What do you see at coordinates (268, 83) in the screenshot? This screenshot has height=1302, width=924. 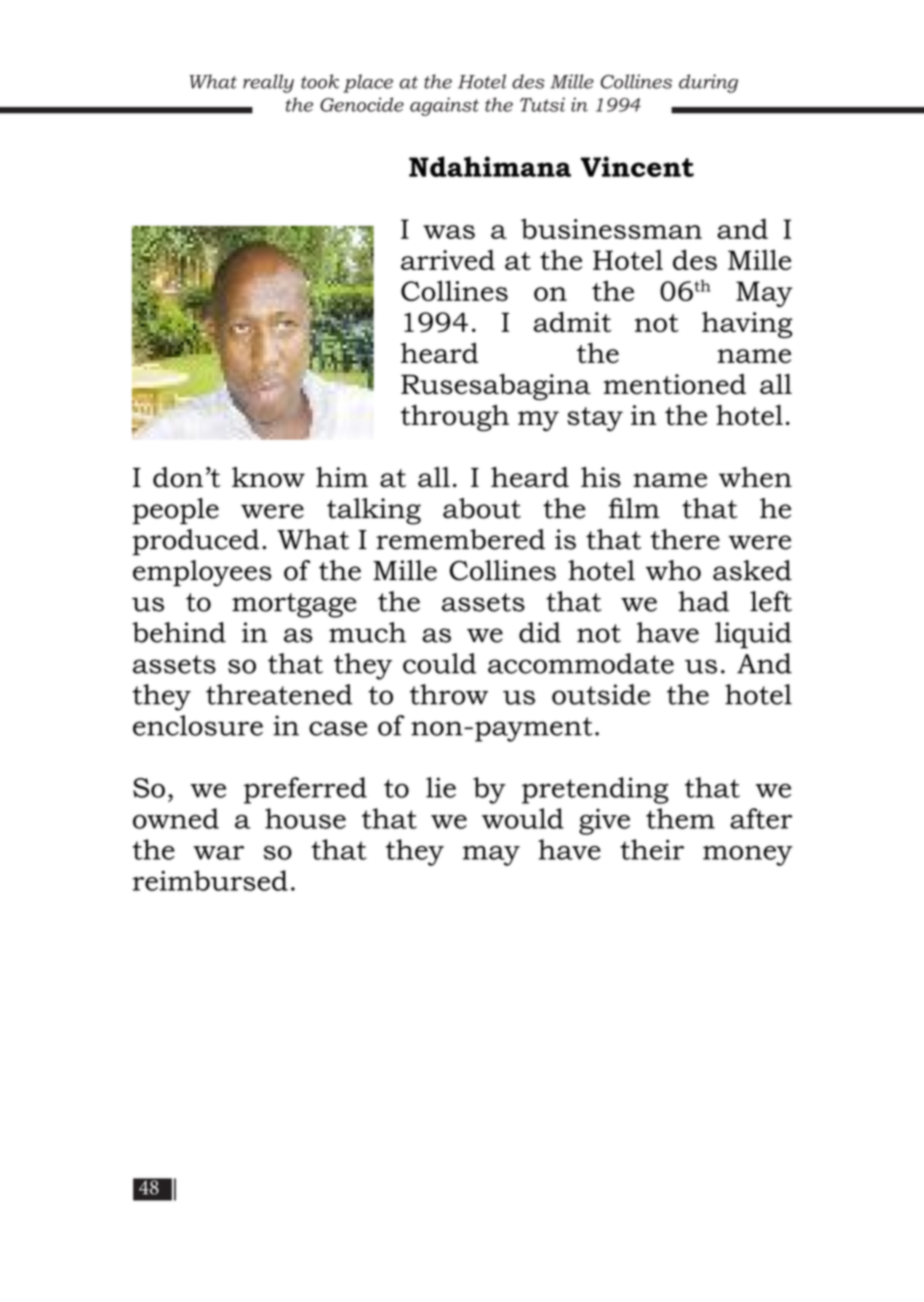 I see `really` at bounding box center [268, 83].
